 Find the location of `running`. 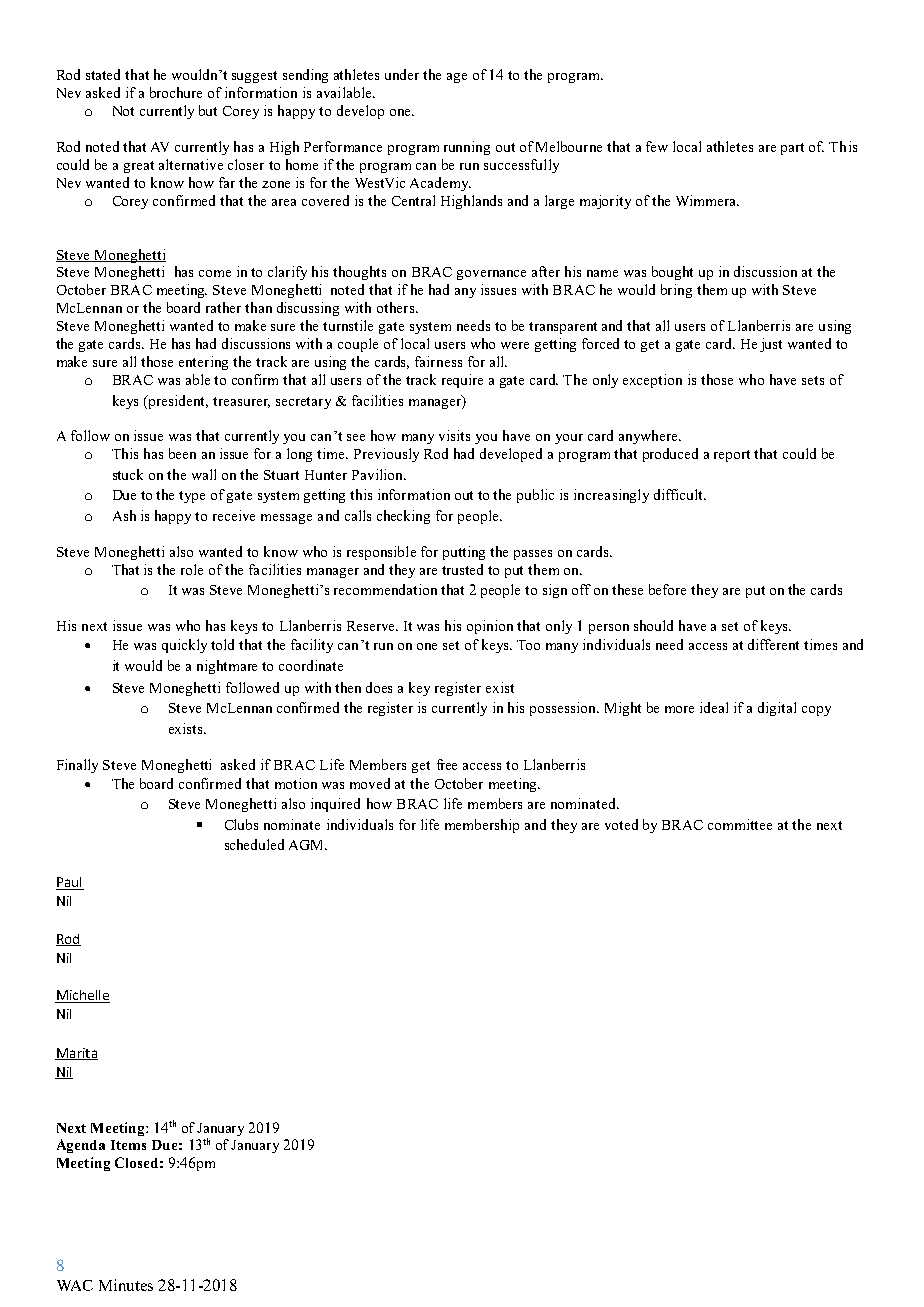

running is located at coordinates (467, 148).
